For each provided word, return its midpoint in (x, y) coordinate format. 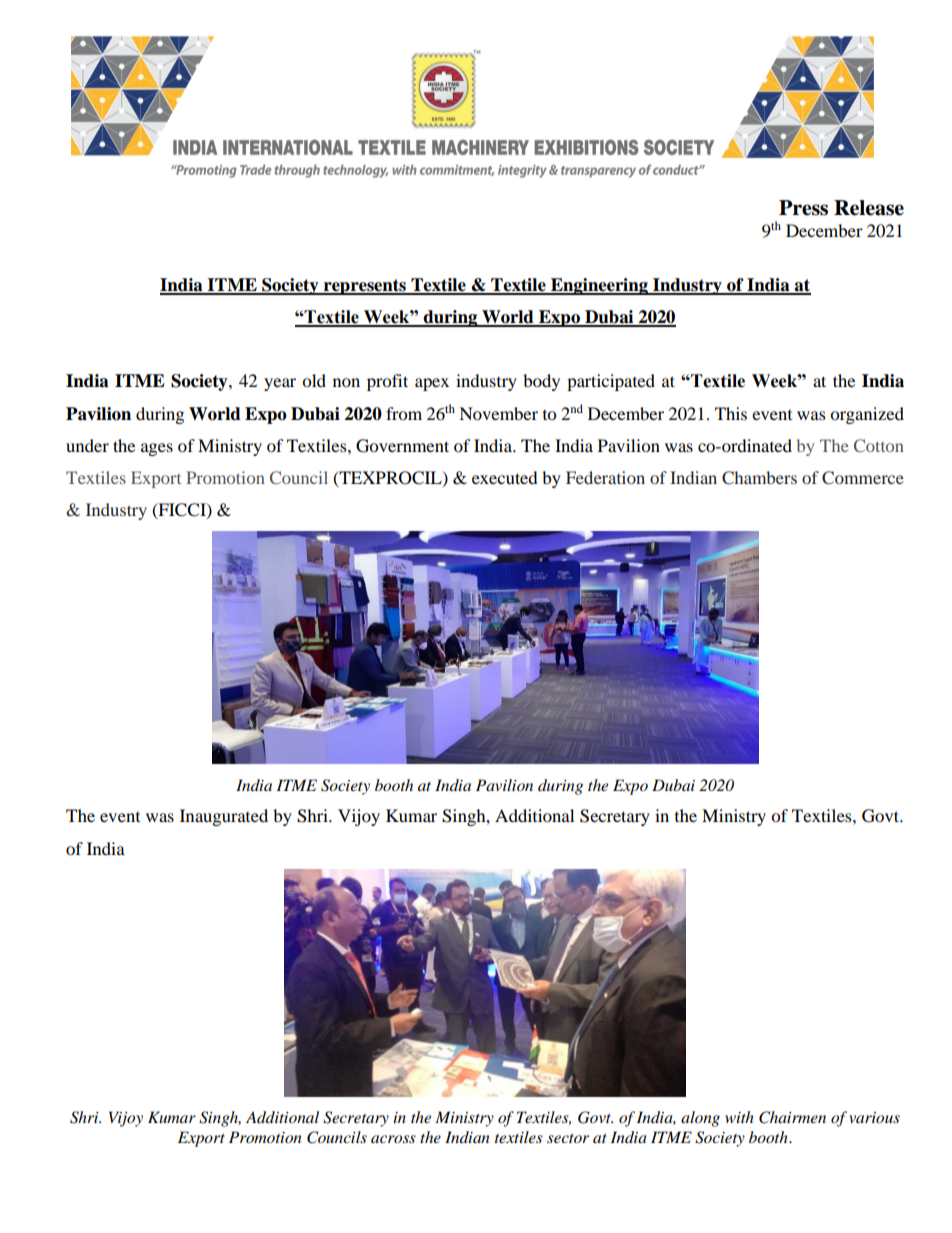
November (498, 413)
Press (803, 208)
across (393, 1139)
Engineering (599, 286)
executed (505, 477)
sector (568, 1138)
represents (365, 287)
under (87, 445)
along (700, 1119)
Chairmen (792, 1117)
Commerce (863, 478)
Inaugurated (224, 817)
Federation (605, 477)
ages (157, 449)
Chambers (759, 478)
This (731, 413)
